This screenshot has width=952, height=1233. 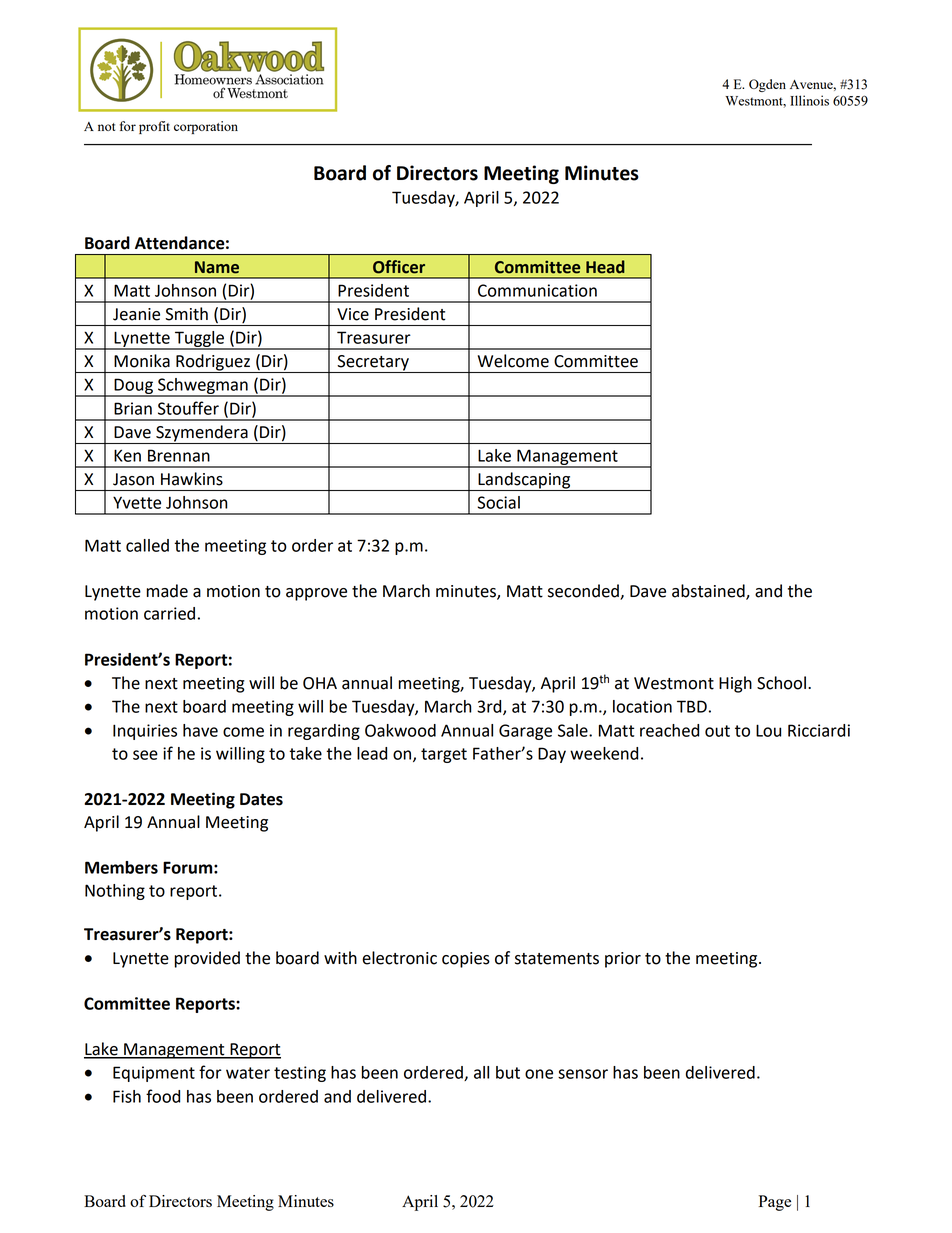 I want to click on but, so click(x=508, y=1072).
